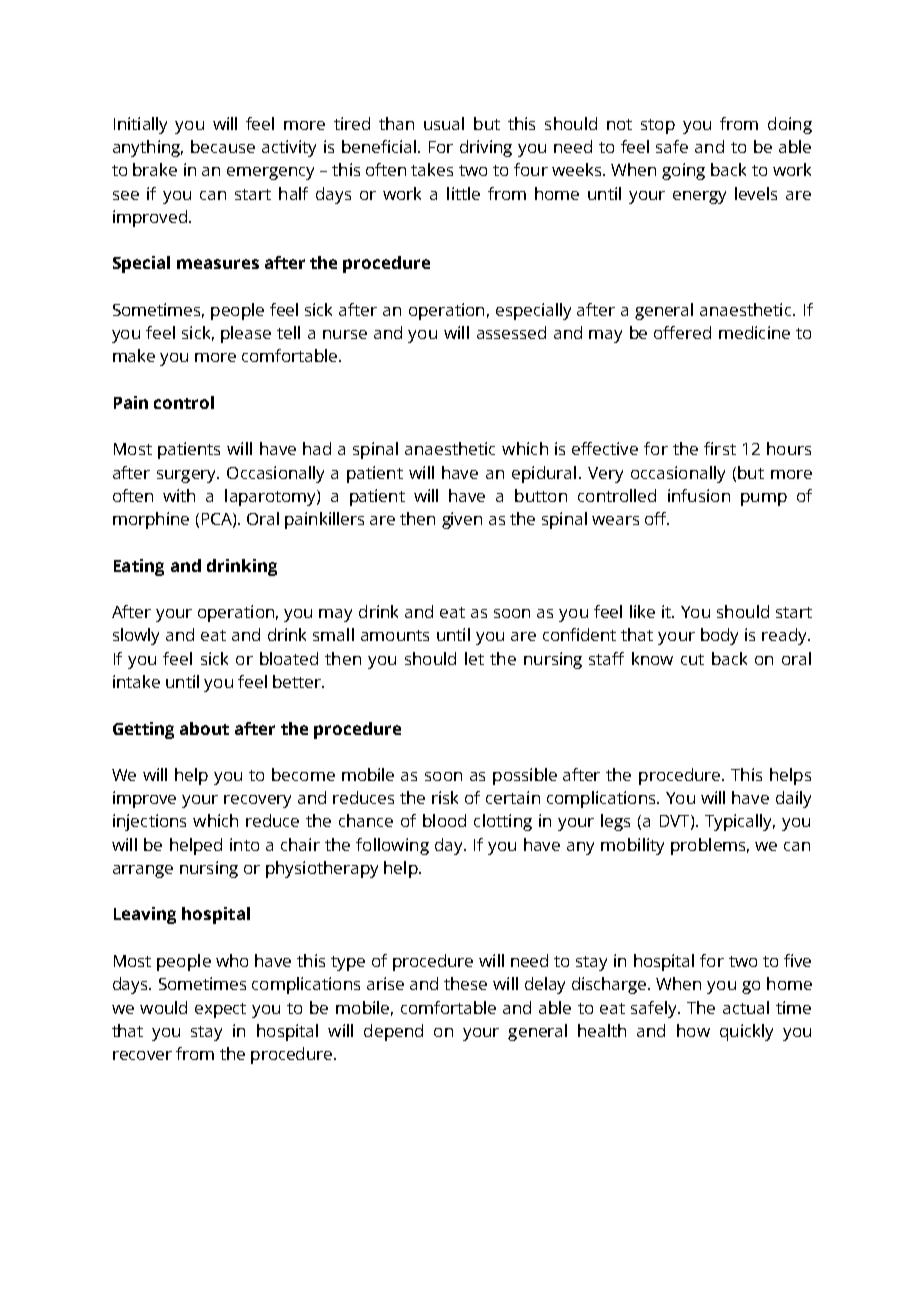  What do you see at coordinates (445, 797) in the screenshot?
I see `risk` at bounding box center [445, 797].
